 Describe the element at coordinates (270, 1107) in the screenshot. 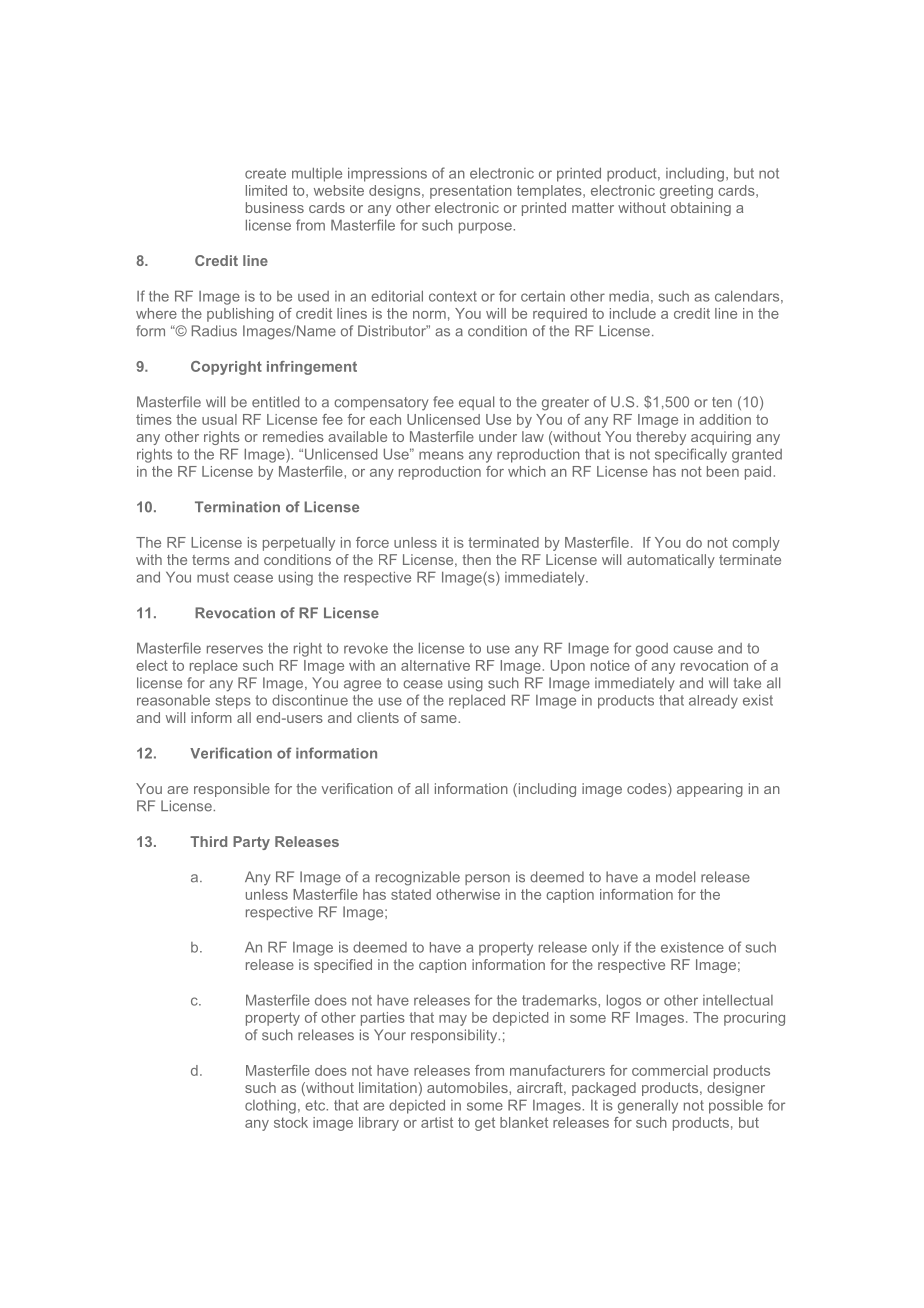

I see `clothing` at that location.
